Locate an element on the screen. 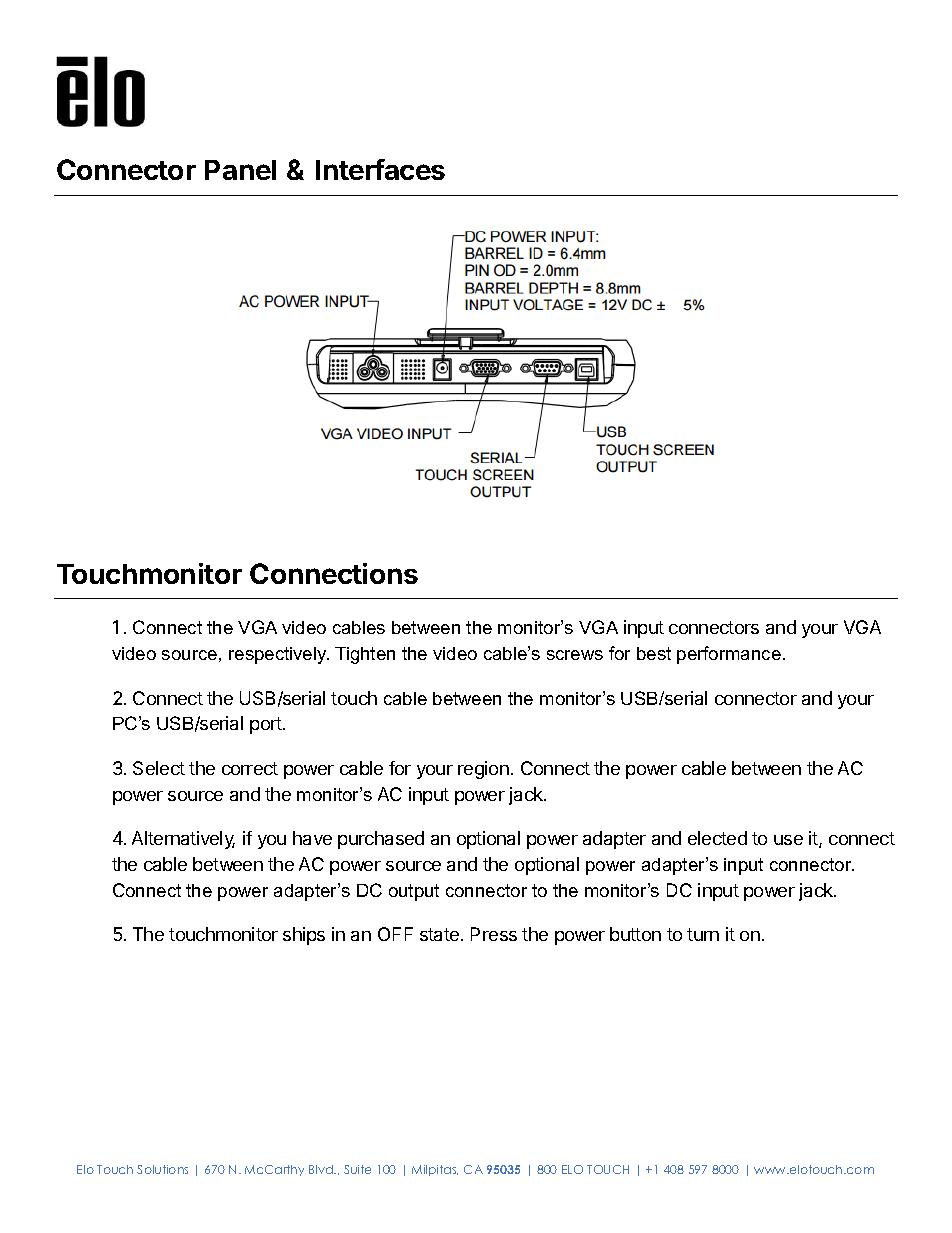 This screenshot has width=952, height=1233. turn is located at coordinates (703, 934).
